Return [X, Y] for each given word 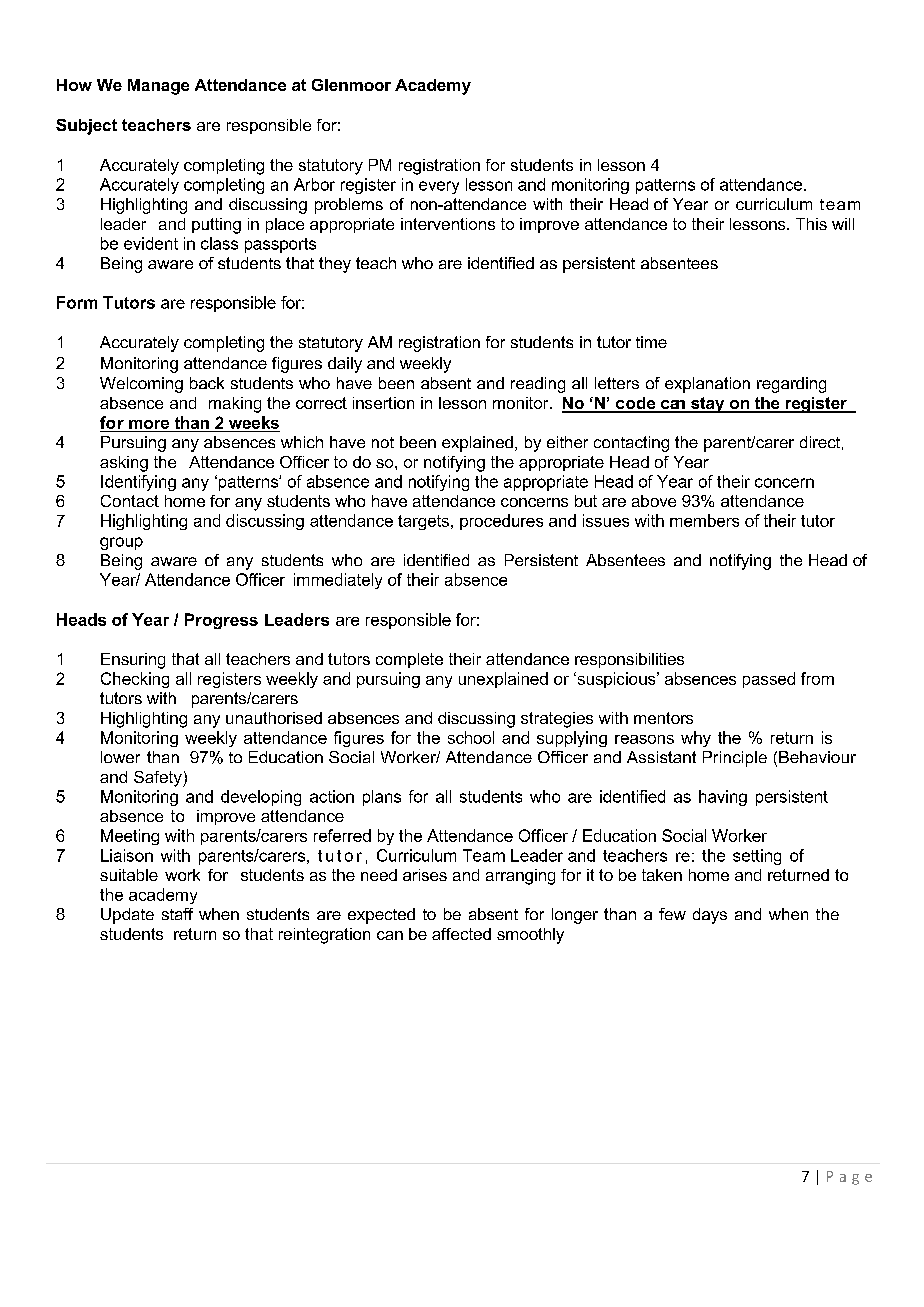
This [811, 224]
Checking [135, 680]
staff [177, 914]
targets [423, 522]
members [704, 520]
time [651, 342]
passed [769, 680]
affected [461, 934]
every [439, 187]
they [335, 265]
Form [77, 302]
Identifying [138, 483]
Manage [158, 87]
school [471, 737]
